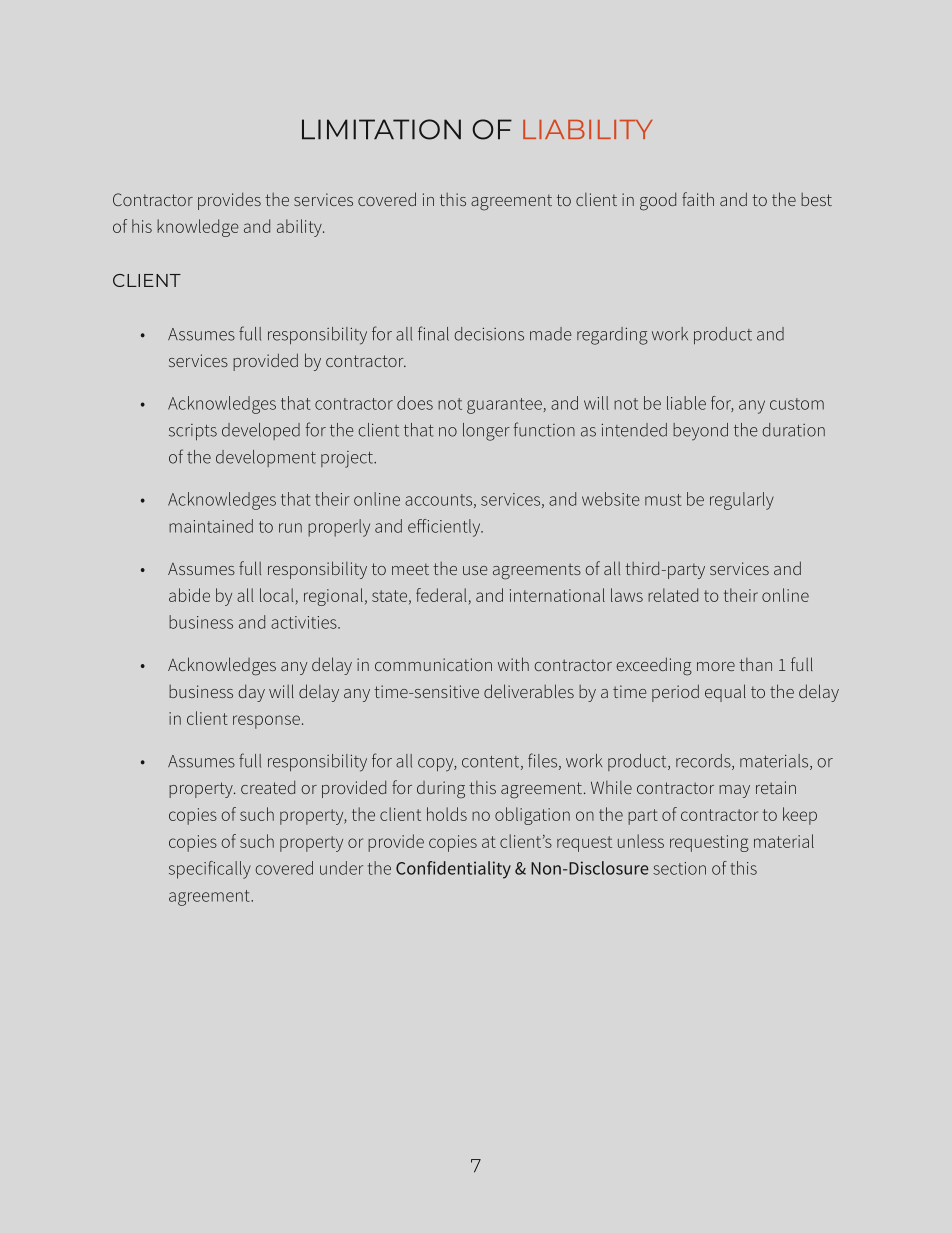 The height and width of the screenshot is (1233, 952). Describe the element at coordinates (261, 431) in the screenshot. I see `developed` at that location.
